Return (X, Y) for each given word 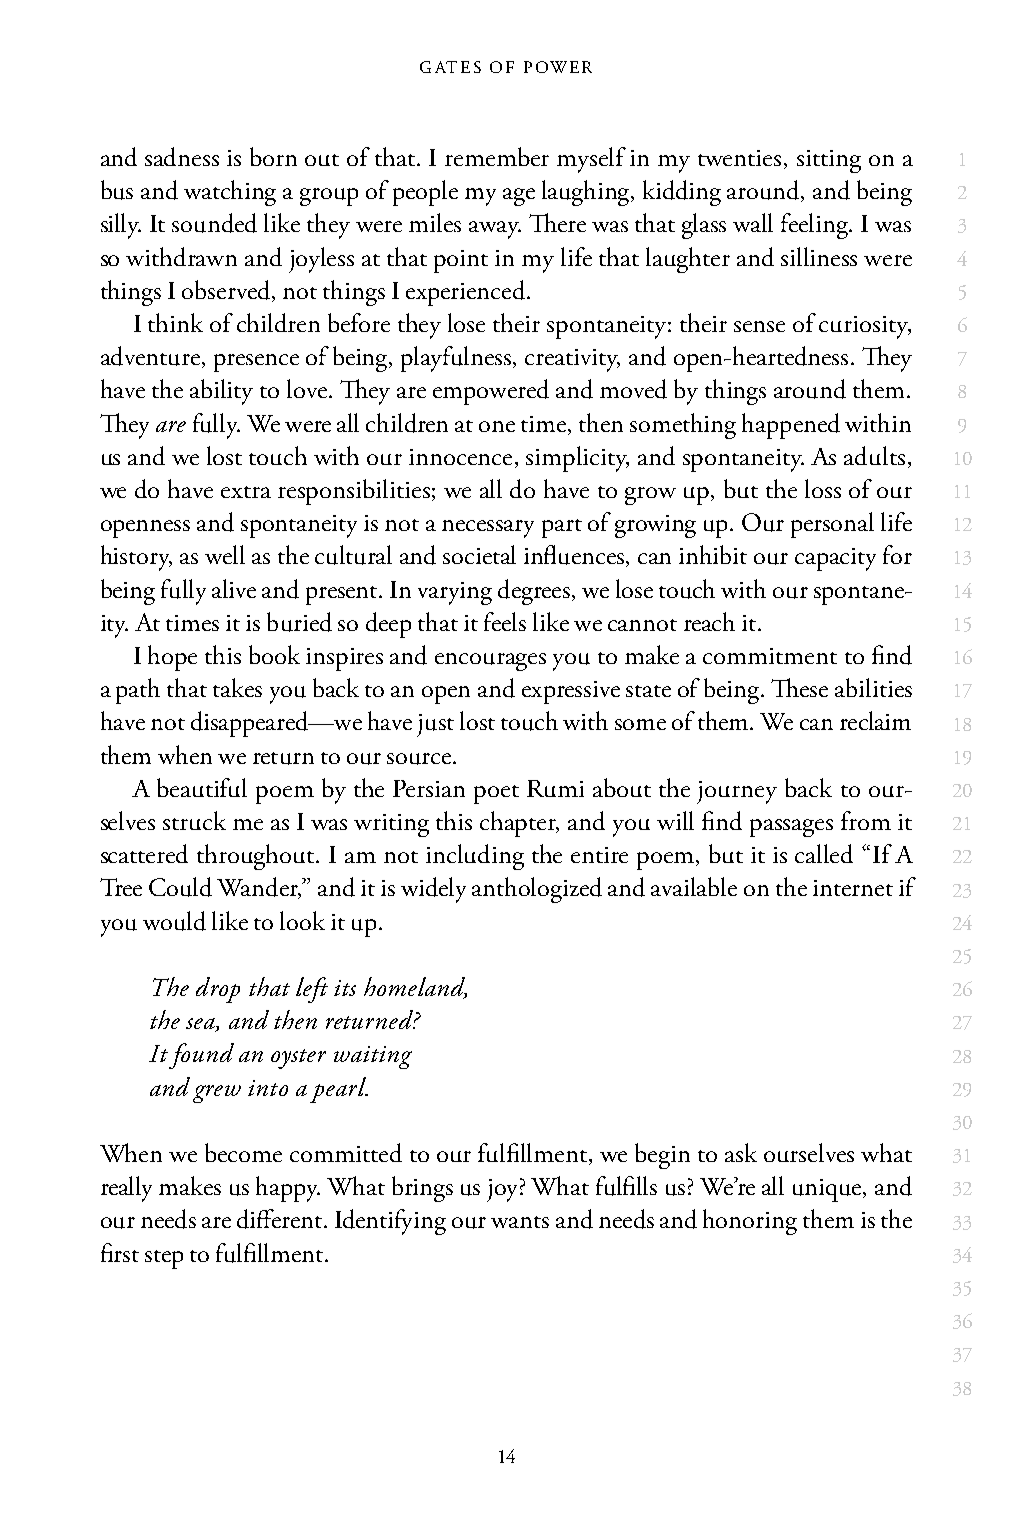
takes (237, 687)
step (164, 1259)
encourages (490, 662)
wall (753, 222)
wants (520, 1222)
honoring (750, 1222)
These (799, 687)
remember (497, 156)
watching (230, 193)
